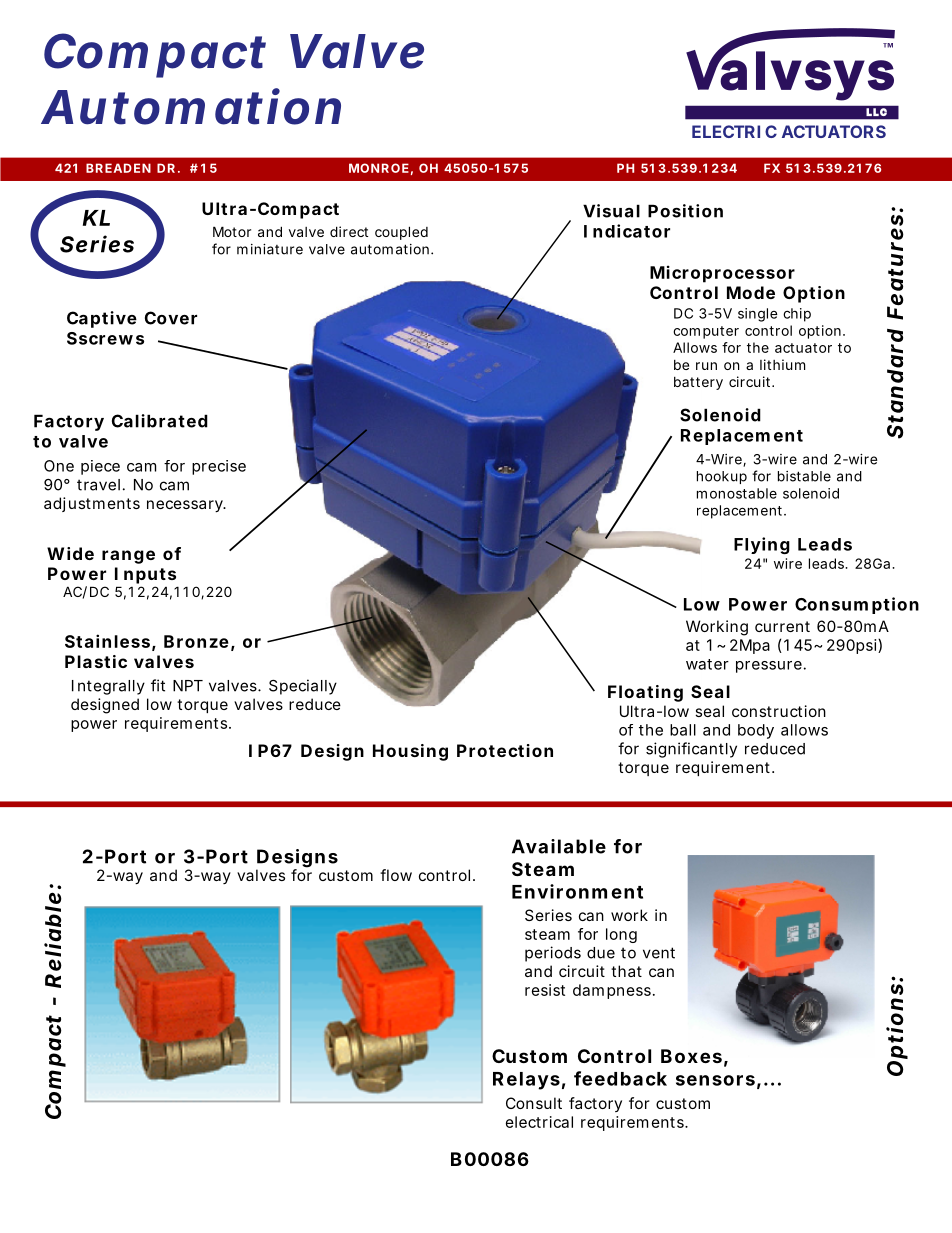 This screenshot has height=1233, width=952. What do you see at coordinates (715, 1080) in the screenshot?
I see `sensors` at bounding box center [715, 1080].
